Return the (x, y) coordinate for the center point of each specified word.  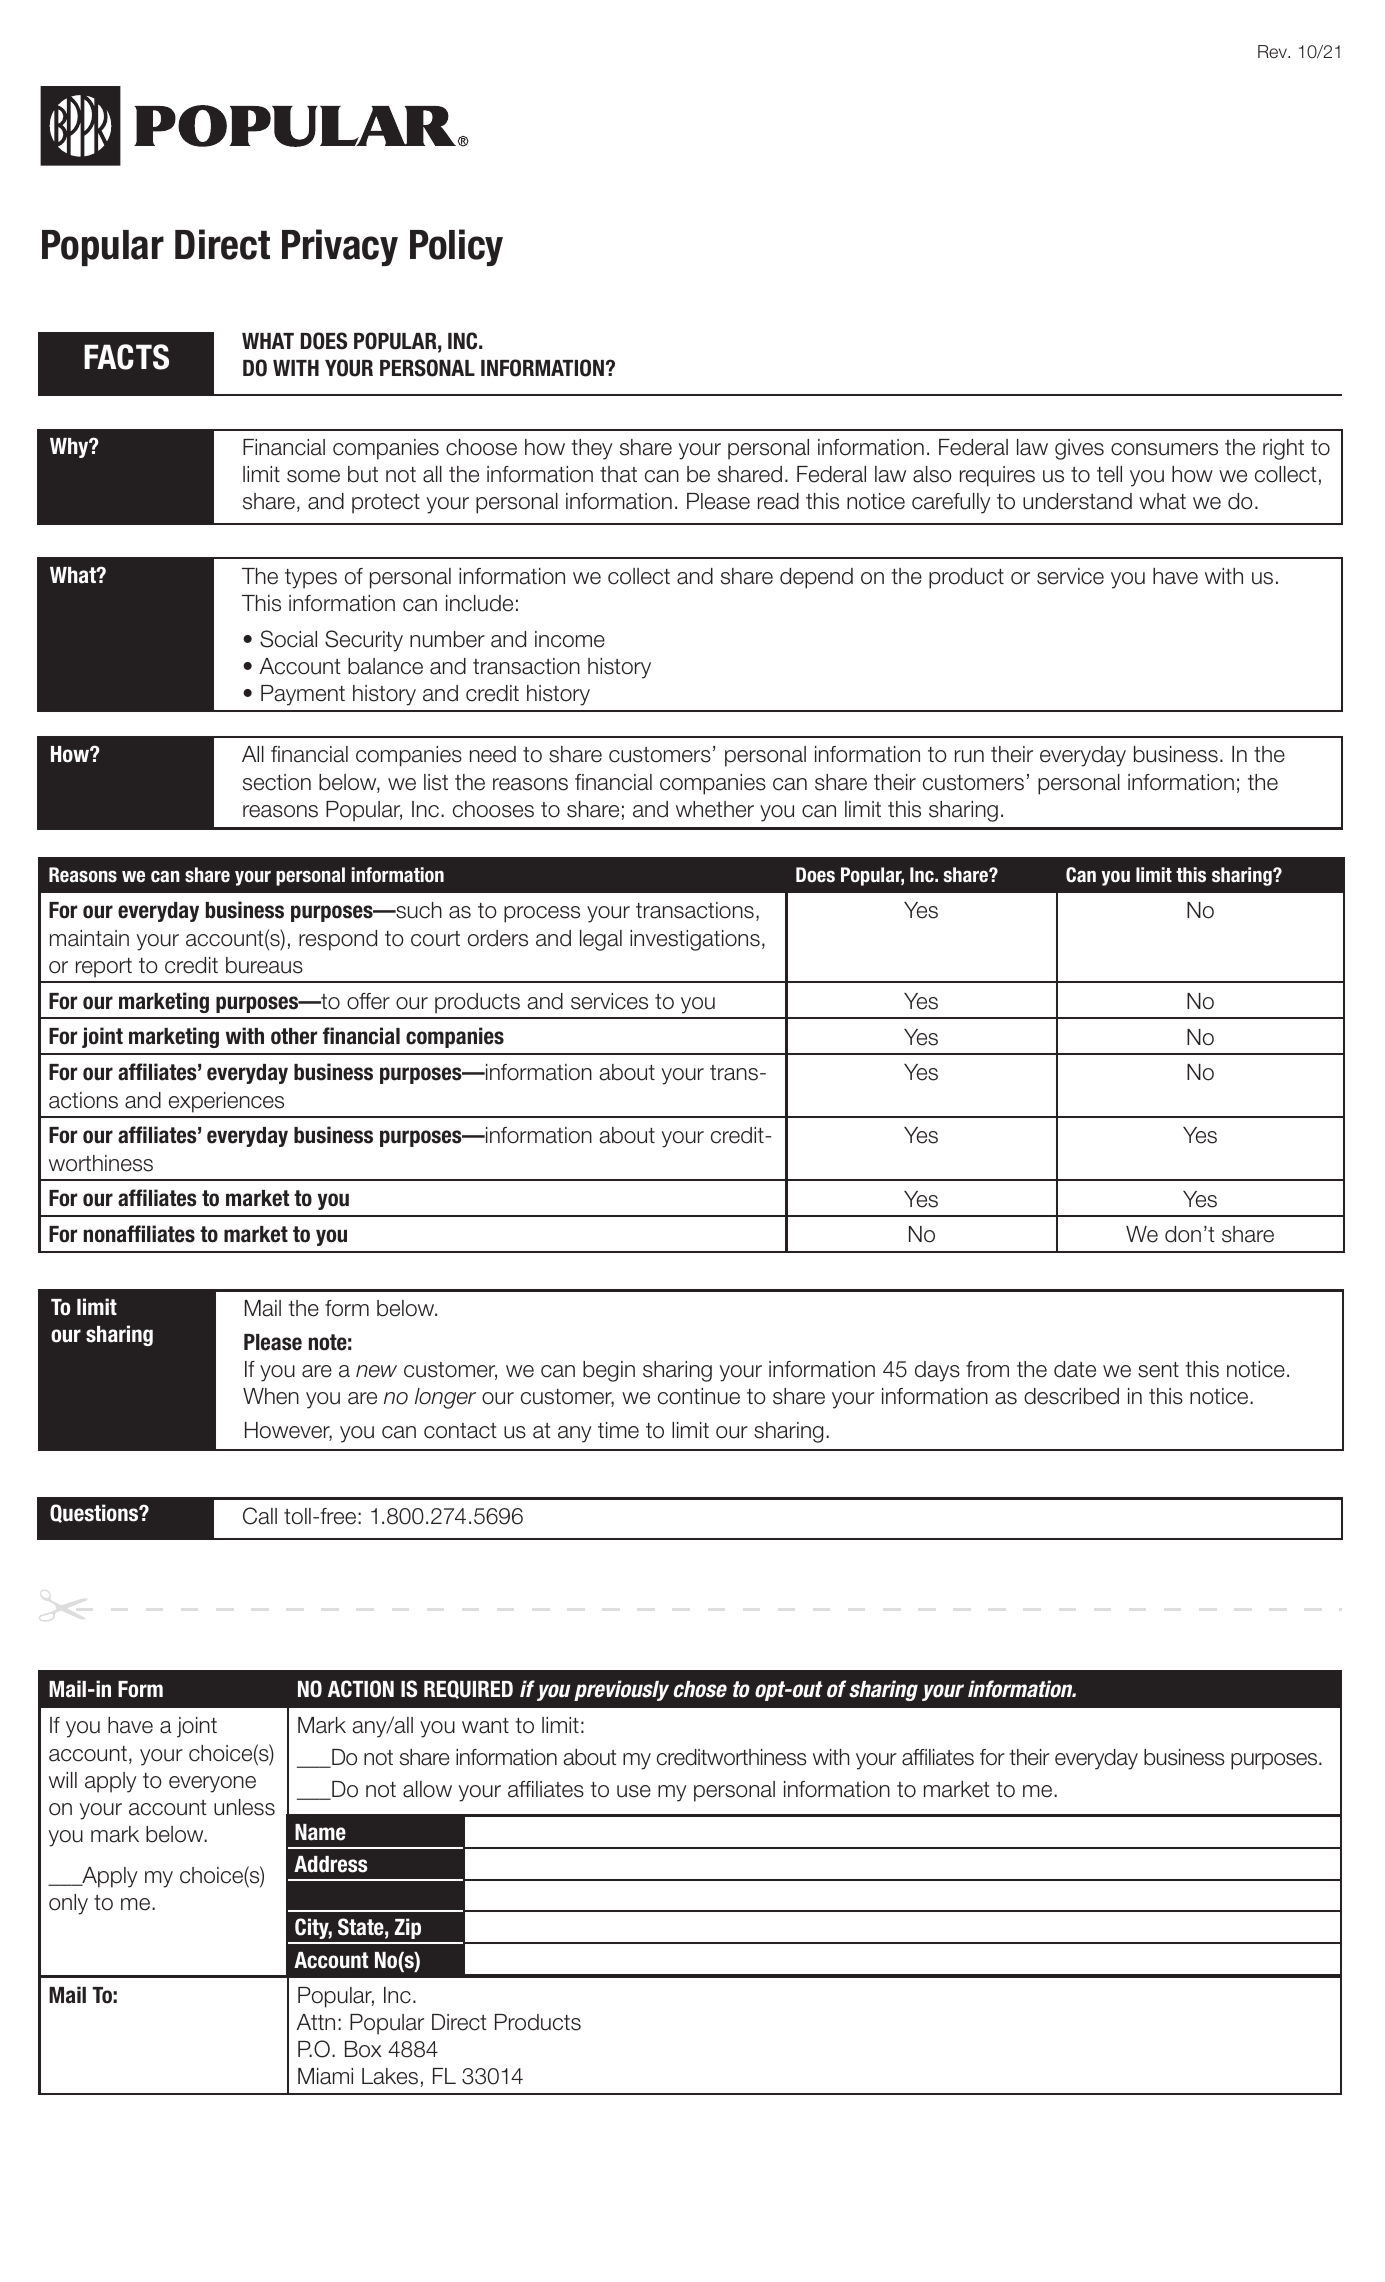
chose (700, 1689)
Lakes (390, 2076)
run (969, 756)
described (1071, 1396)
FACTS (126, 357)
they (591, 449)
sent (1158, 1370)
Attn (316, 2022)
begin (609, 1371)
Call (260, 1516)
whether (715, 809)
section (277, 782)
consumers (1164, 449)
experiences (226, 1102)
